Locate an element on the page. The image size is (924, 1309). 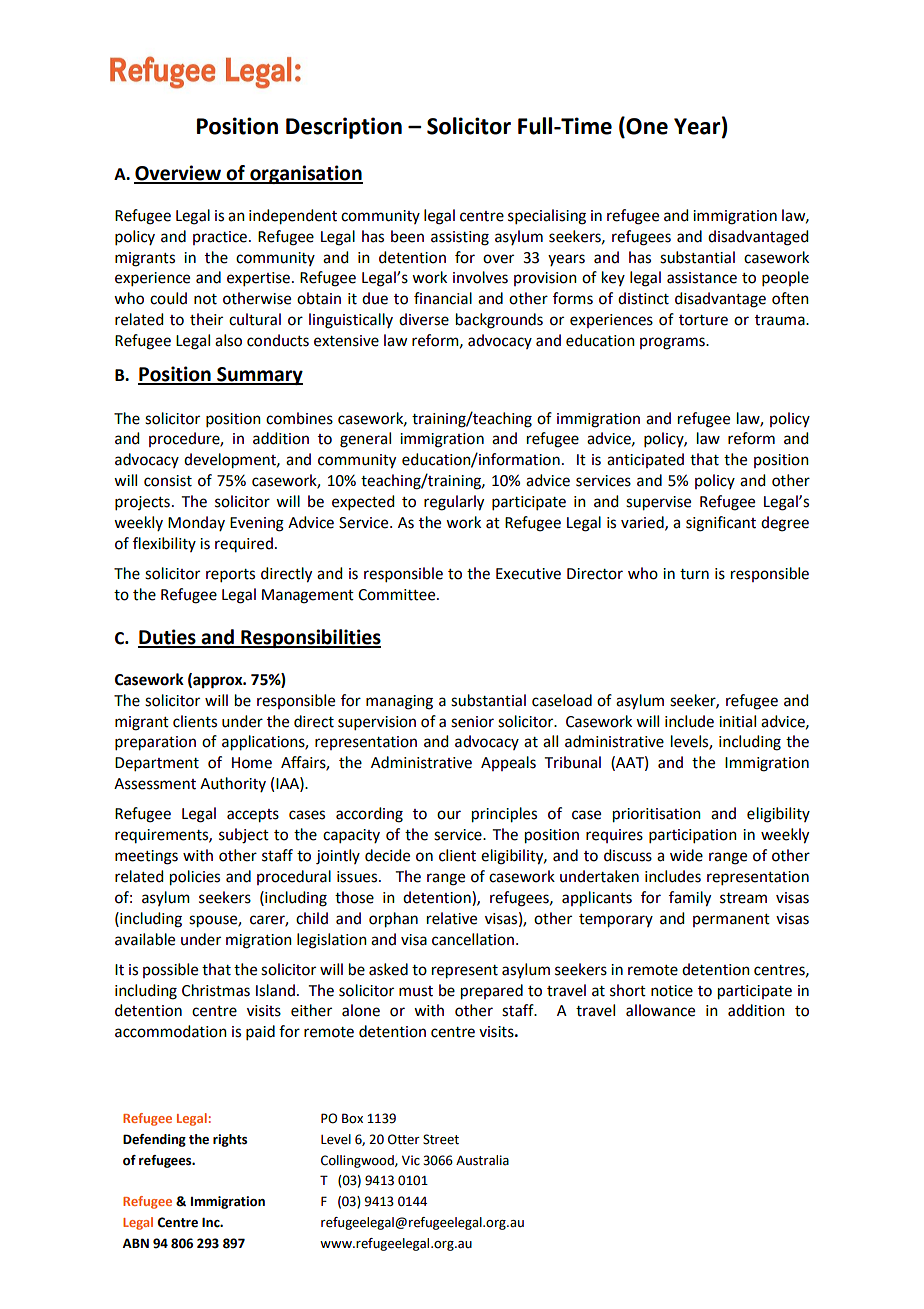
regularly is located at coordinates (454, 503).
